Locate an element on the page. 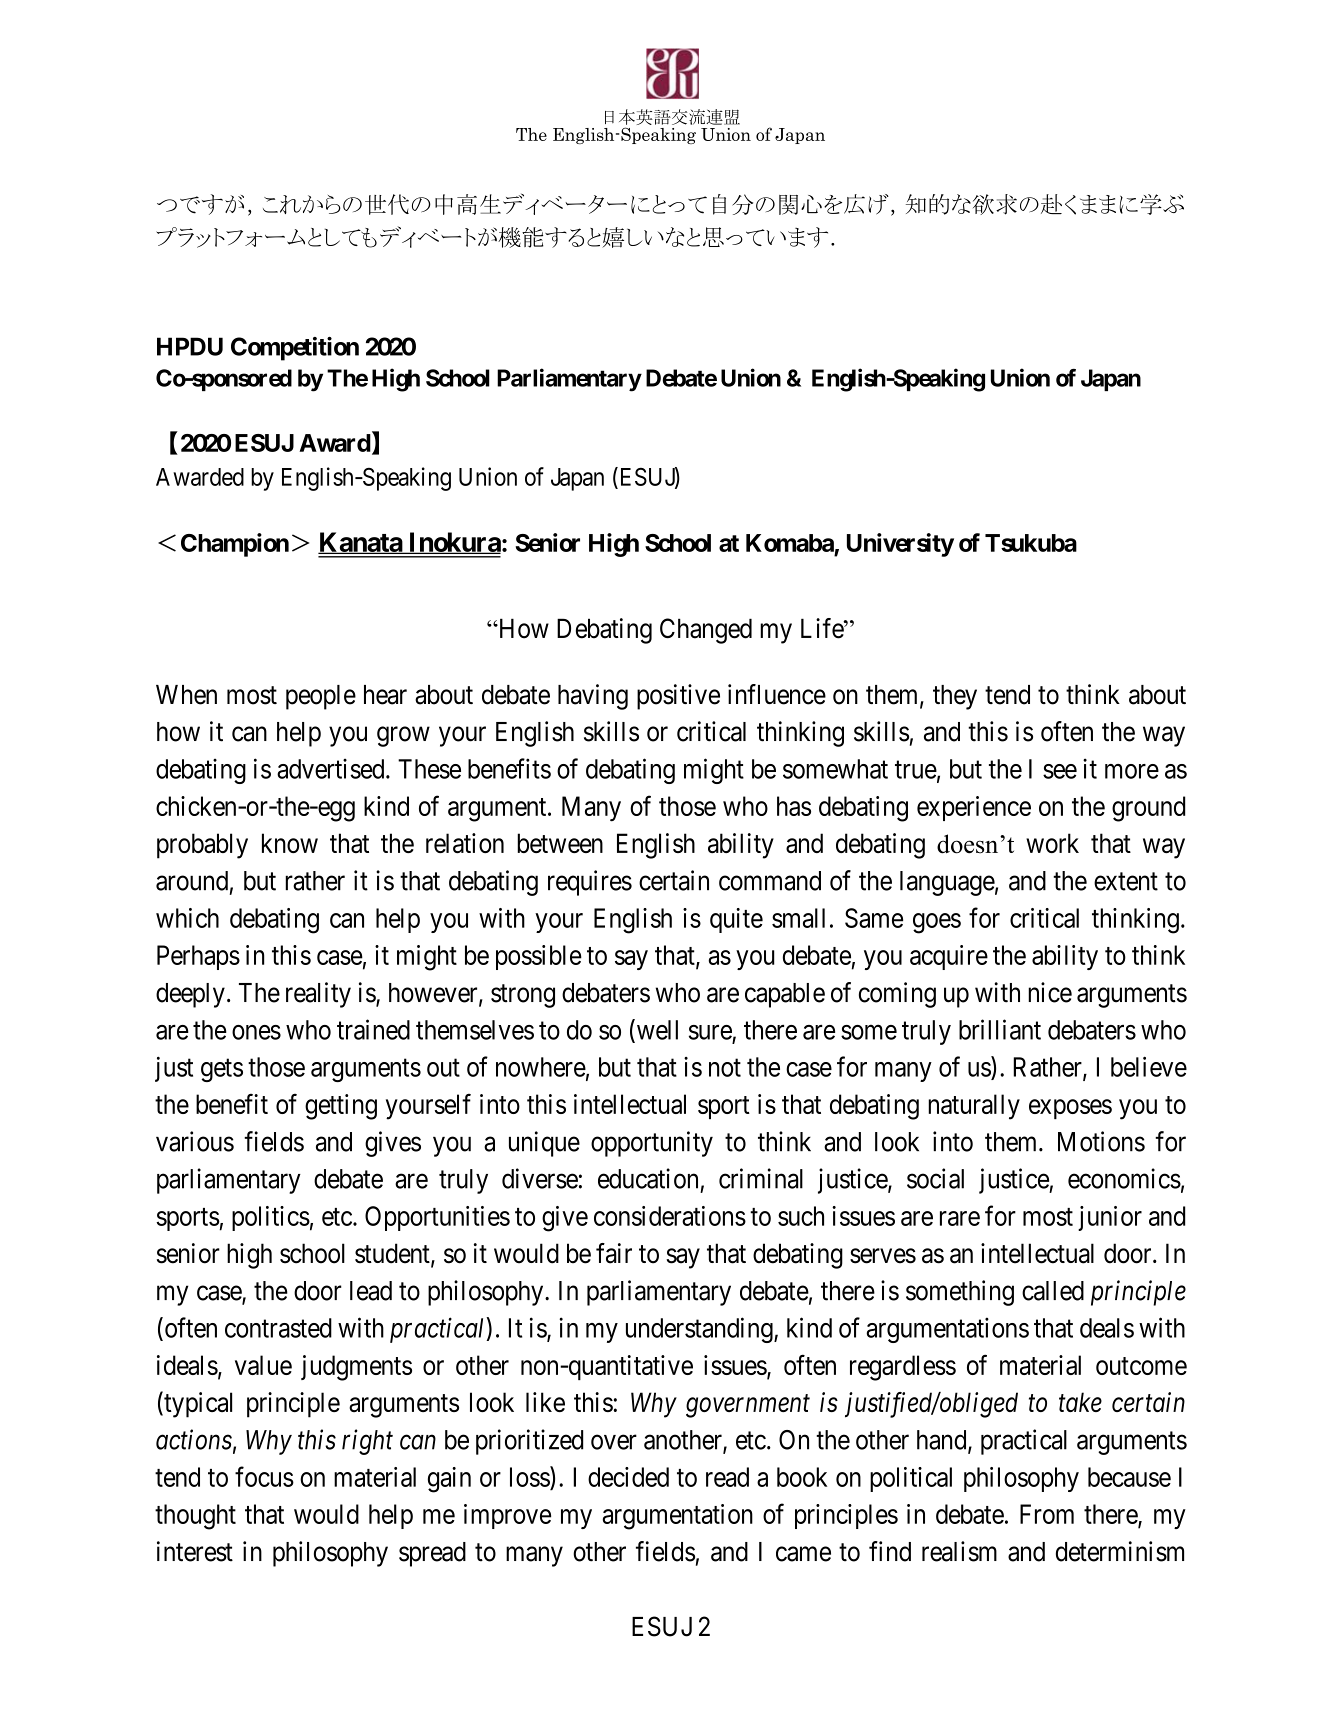 This document has width=1341, height=1736. focus is located at coordinates (264, 1476).
